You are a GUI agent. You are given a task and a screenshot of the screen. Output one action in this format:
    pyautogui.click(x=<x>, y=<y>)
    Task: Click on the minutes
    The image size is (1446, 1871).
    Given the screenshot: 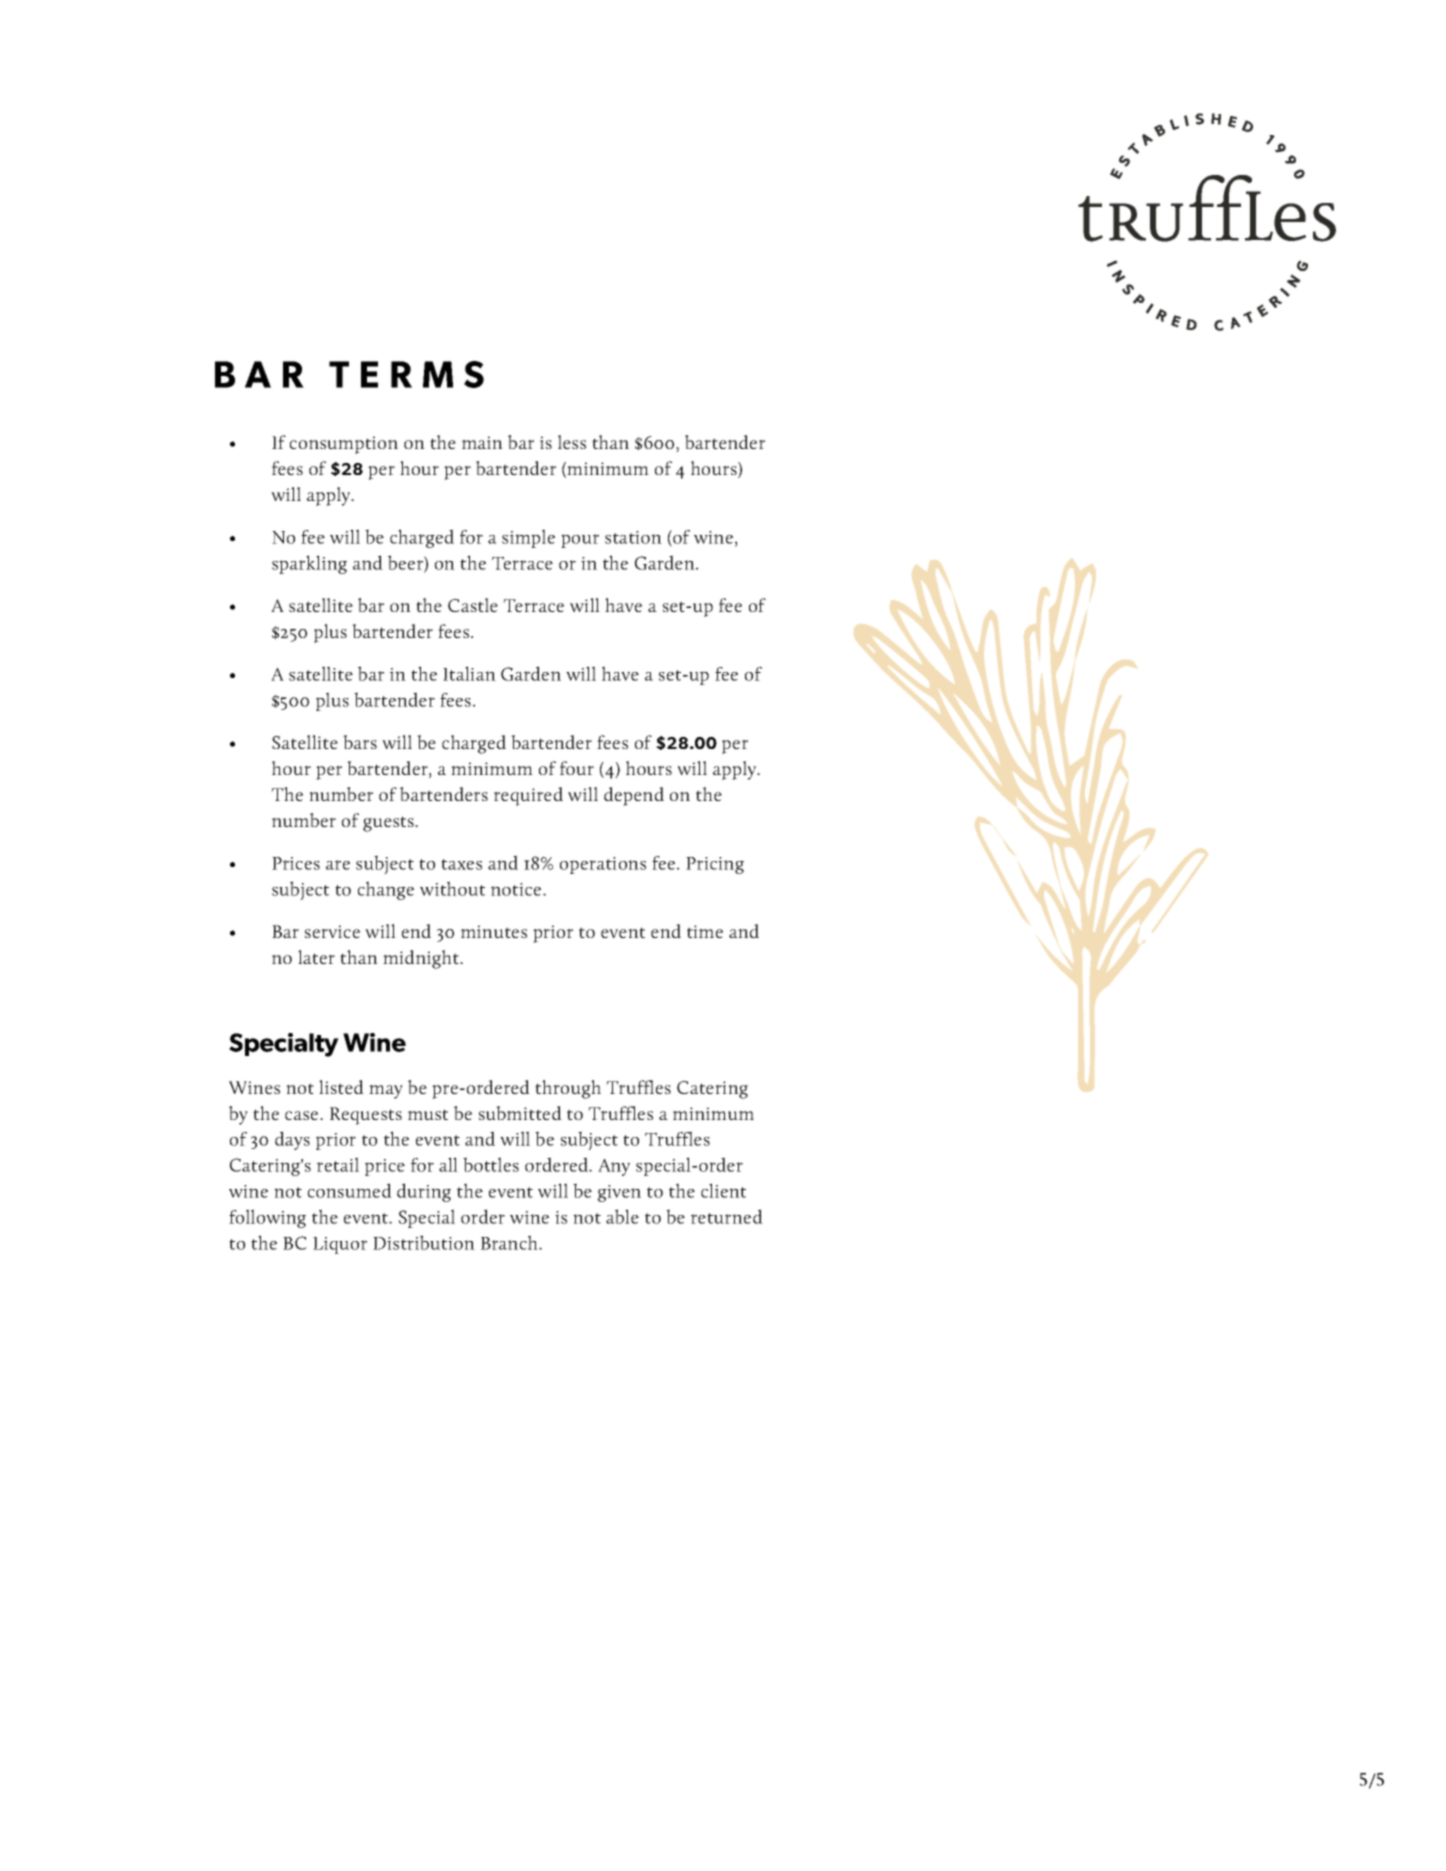 What is the action you would take?
    pyautogui.click(x=494, y=931)
